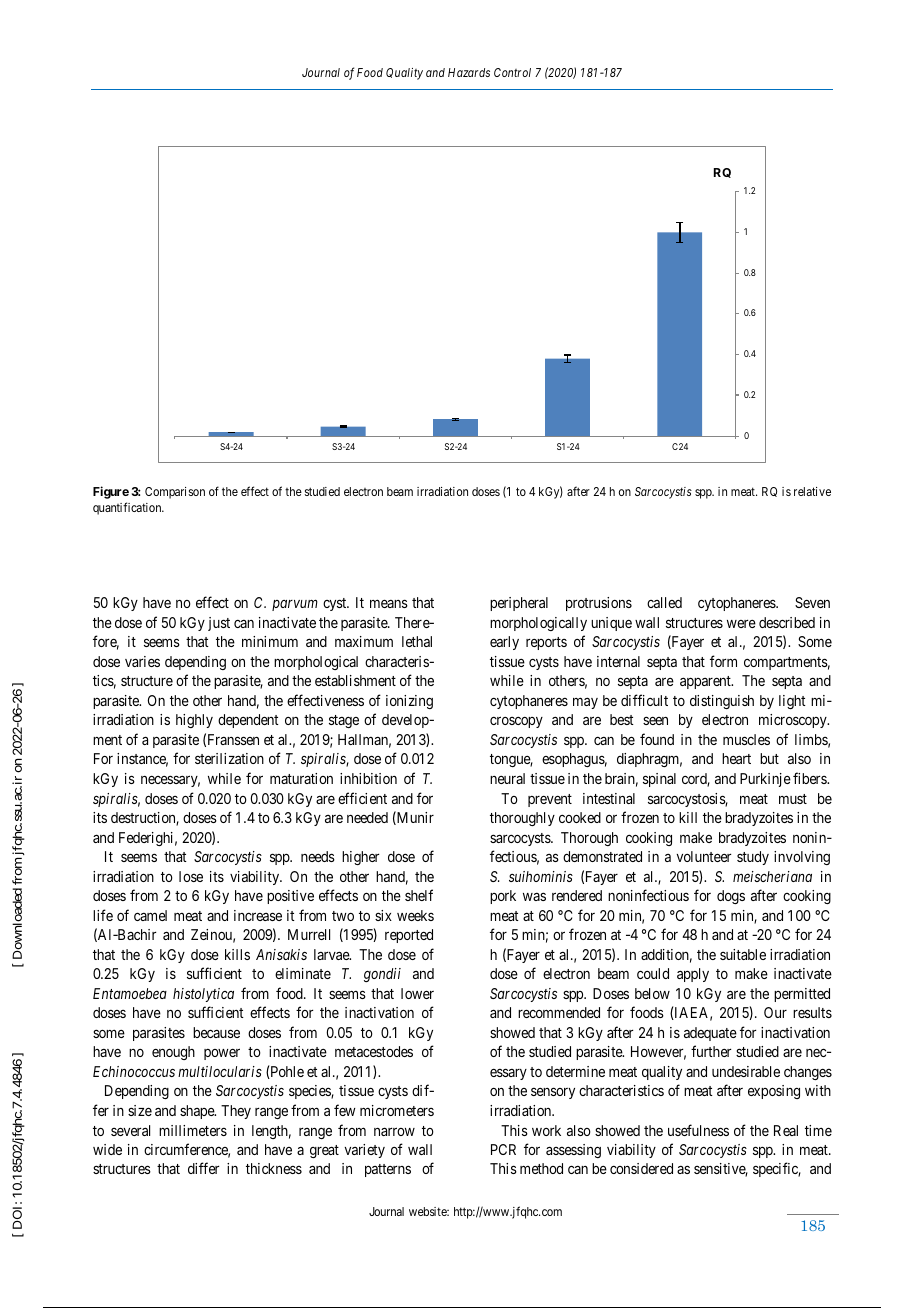 Image resolution: width=924 pixels, height=1308 pixels. Describe the element at coordinates (812, 491) in the document. I see `relative` at that location.
